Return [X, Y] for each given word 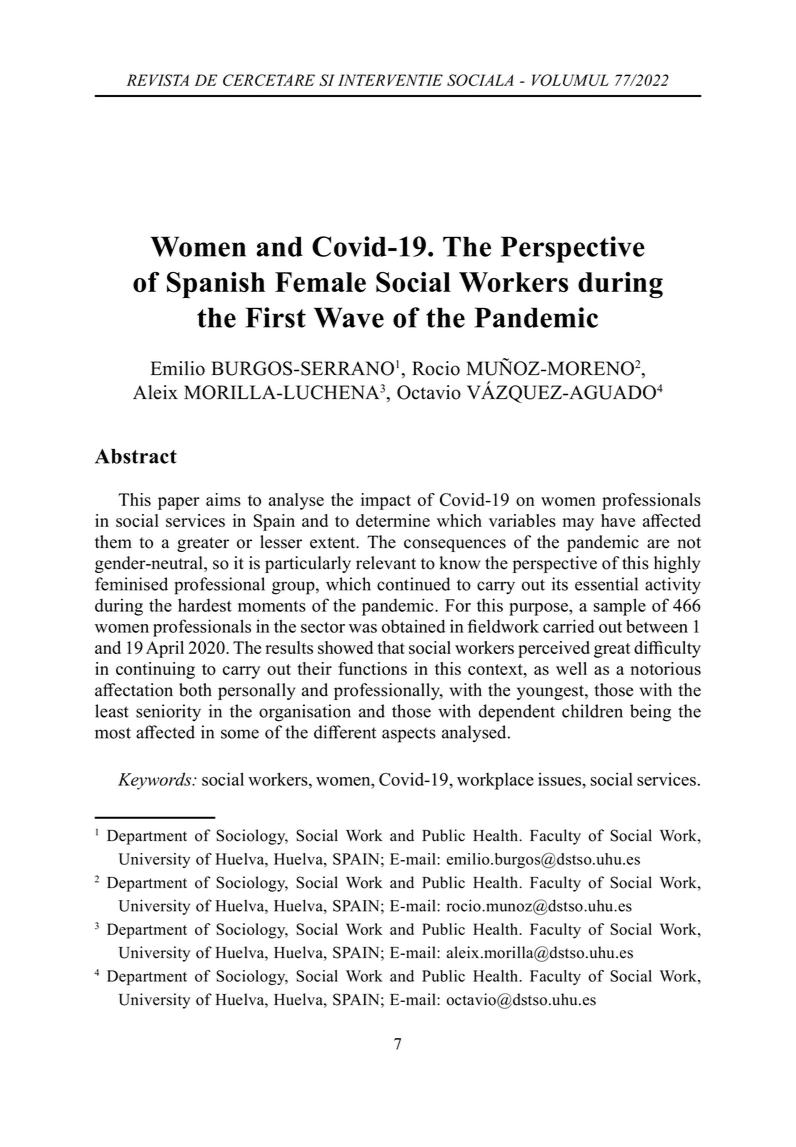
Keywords [156, 781]
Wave [349, 317]
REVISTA [158, 80]
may [578, 524]
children [592, 711]
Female [320, 282]
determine [393, 520]
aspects [409, 735]
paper [178, 503]
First [275, 317]
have [618, 520]
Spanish [216, 285]
